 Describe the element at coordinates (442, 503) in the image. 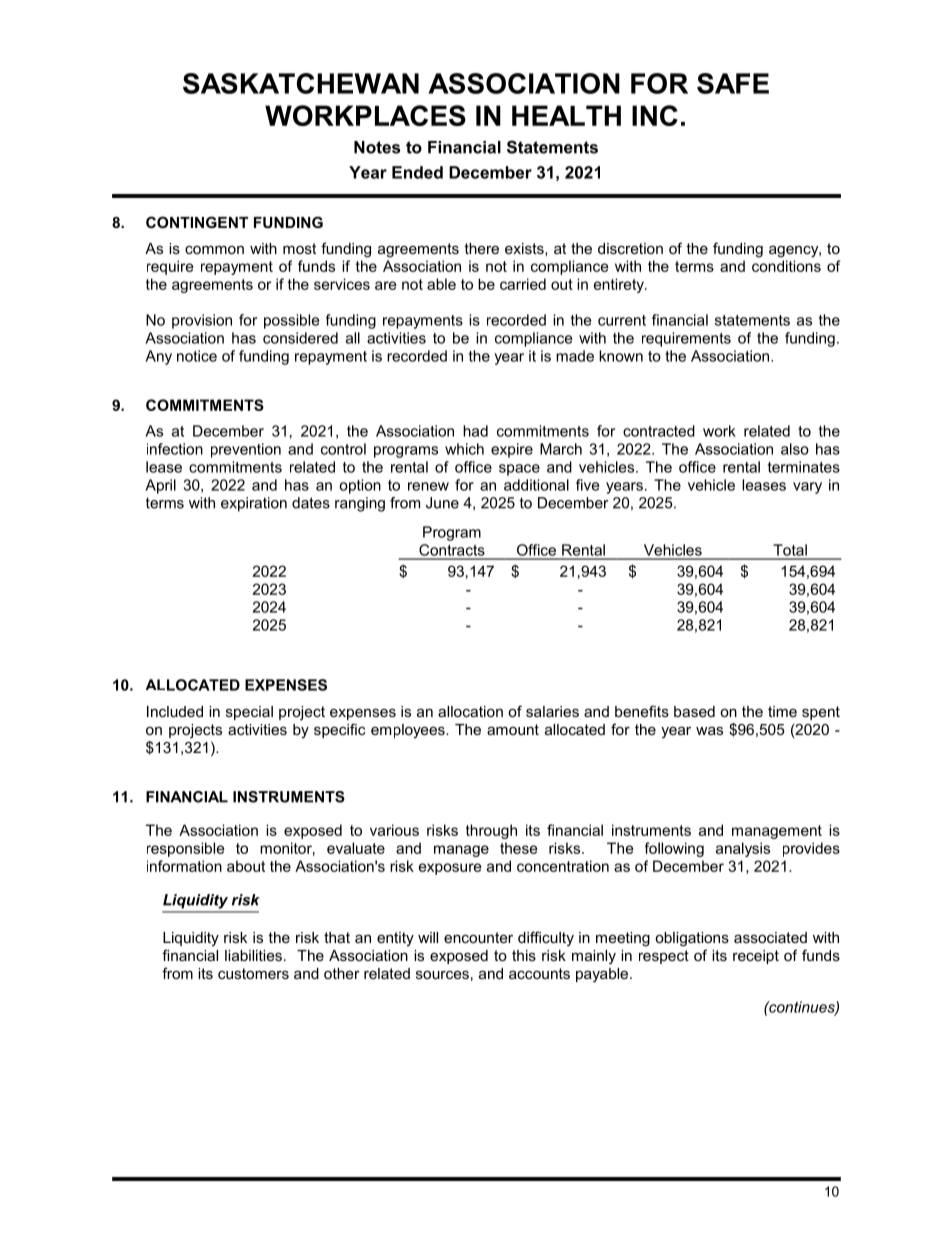

I see `June` at that location.
